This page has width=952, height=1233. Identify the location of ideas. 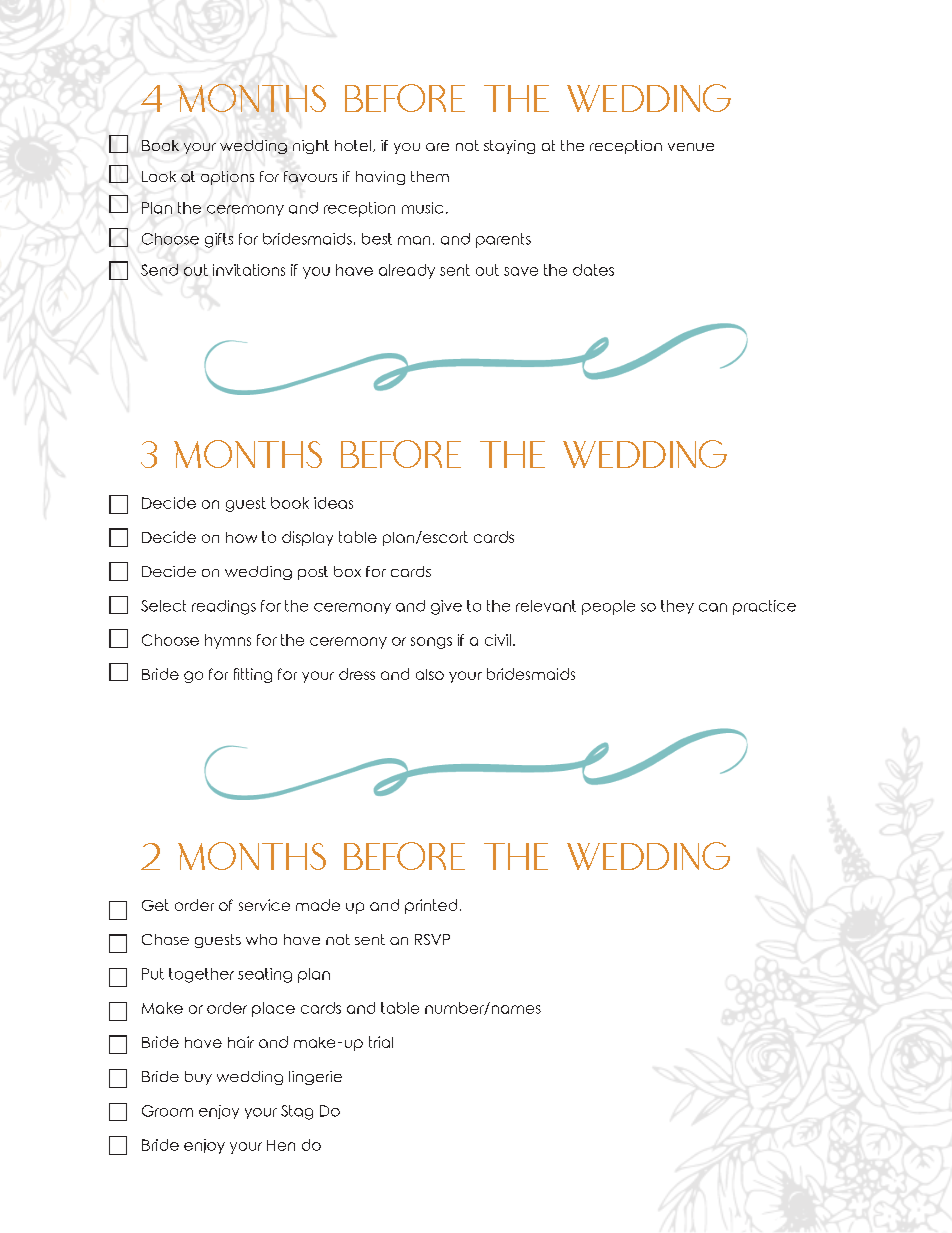
(333, 503).
